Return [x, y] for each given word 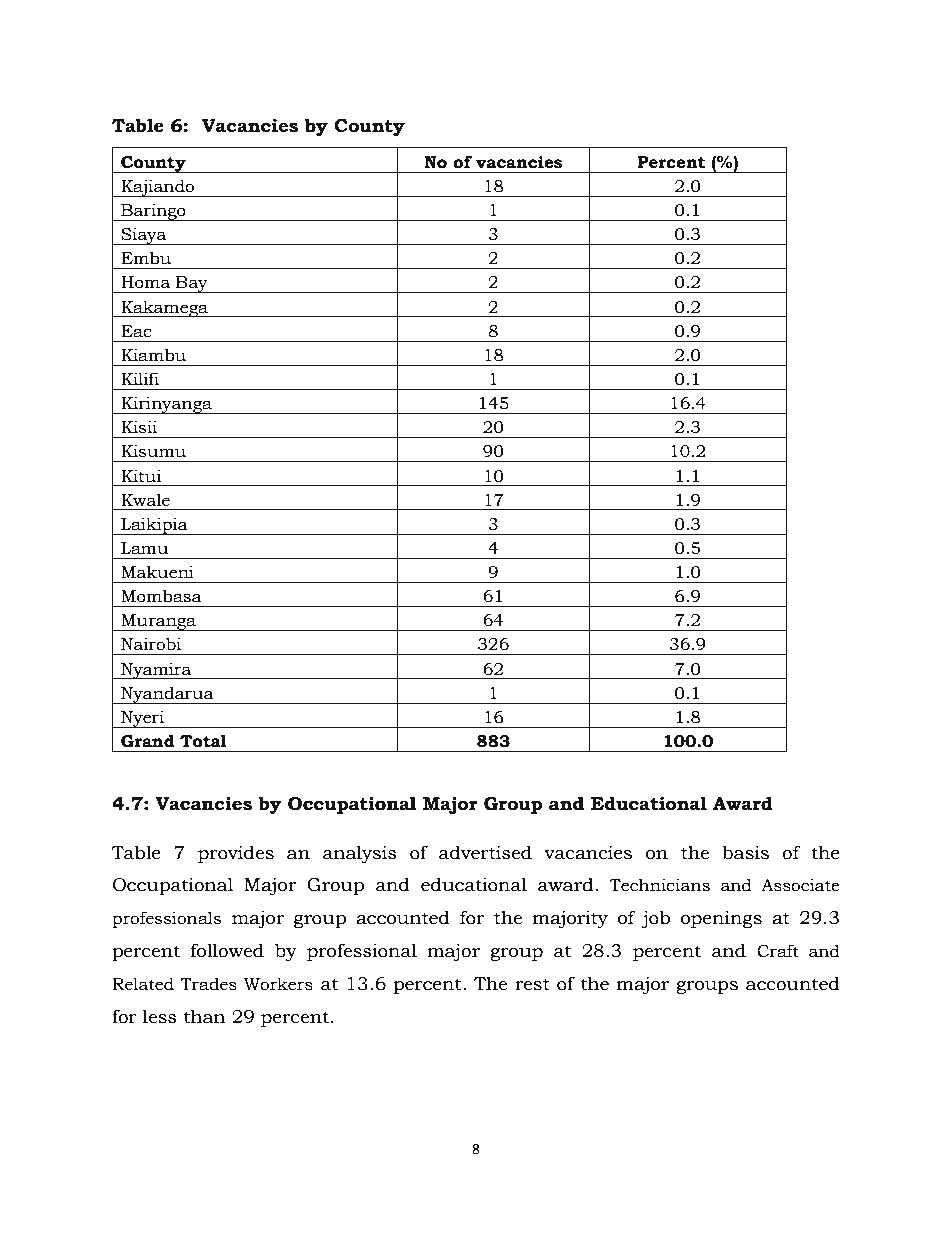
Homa [146, 282]
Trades [208, 984]
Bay [192, 284]
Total [203, 741]
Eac [136, 331]
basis [745, 852]
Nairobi [151, 644]
